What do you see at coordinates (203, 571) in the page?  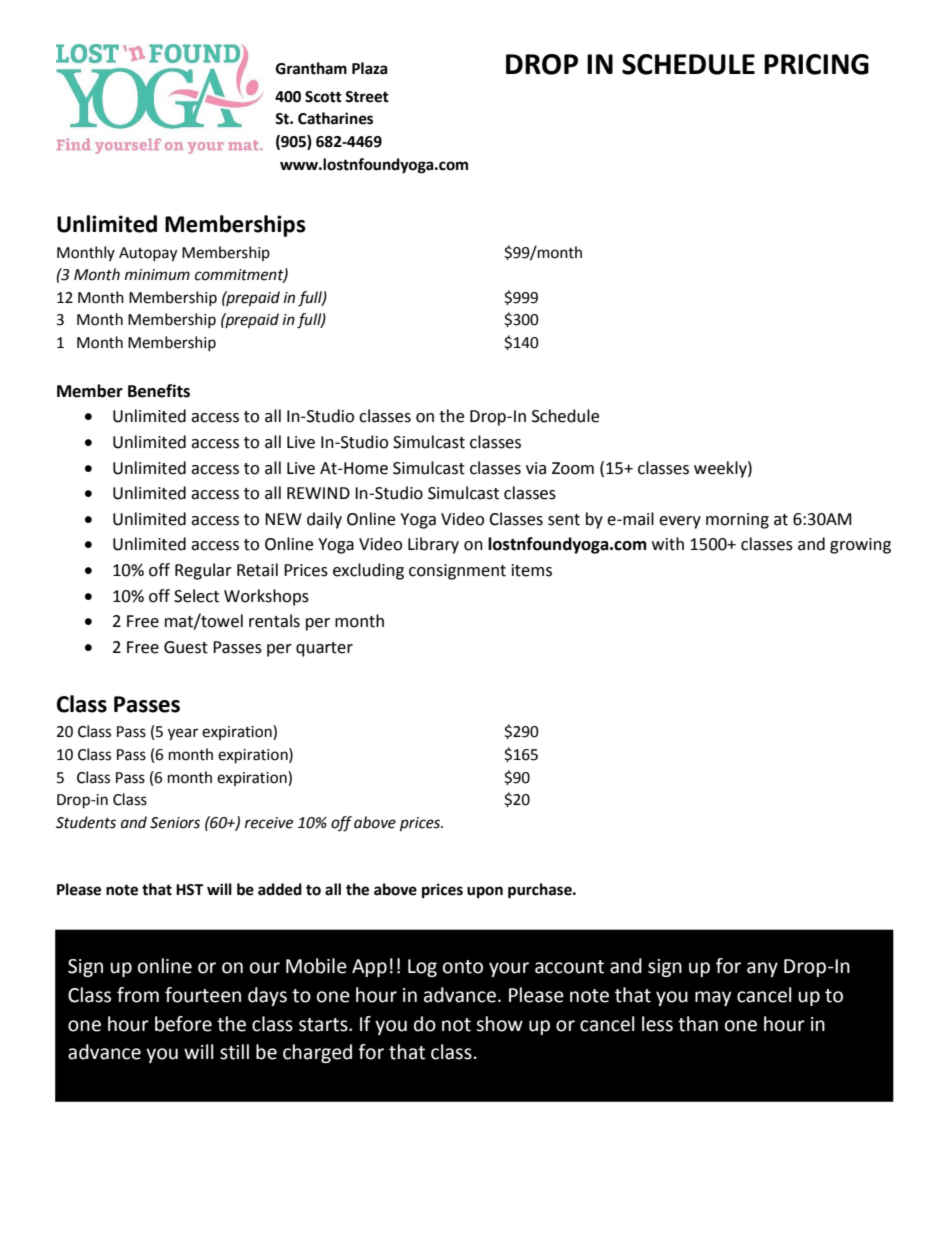 I see `Regular` at bounding box center [203, 571].
